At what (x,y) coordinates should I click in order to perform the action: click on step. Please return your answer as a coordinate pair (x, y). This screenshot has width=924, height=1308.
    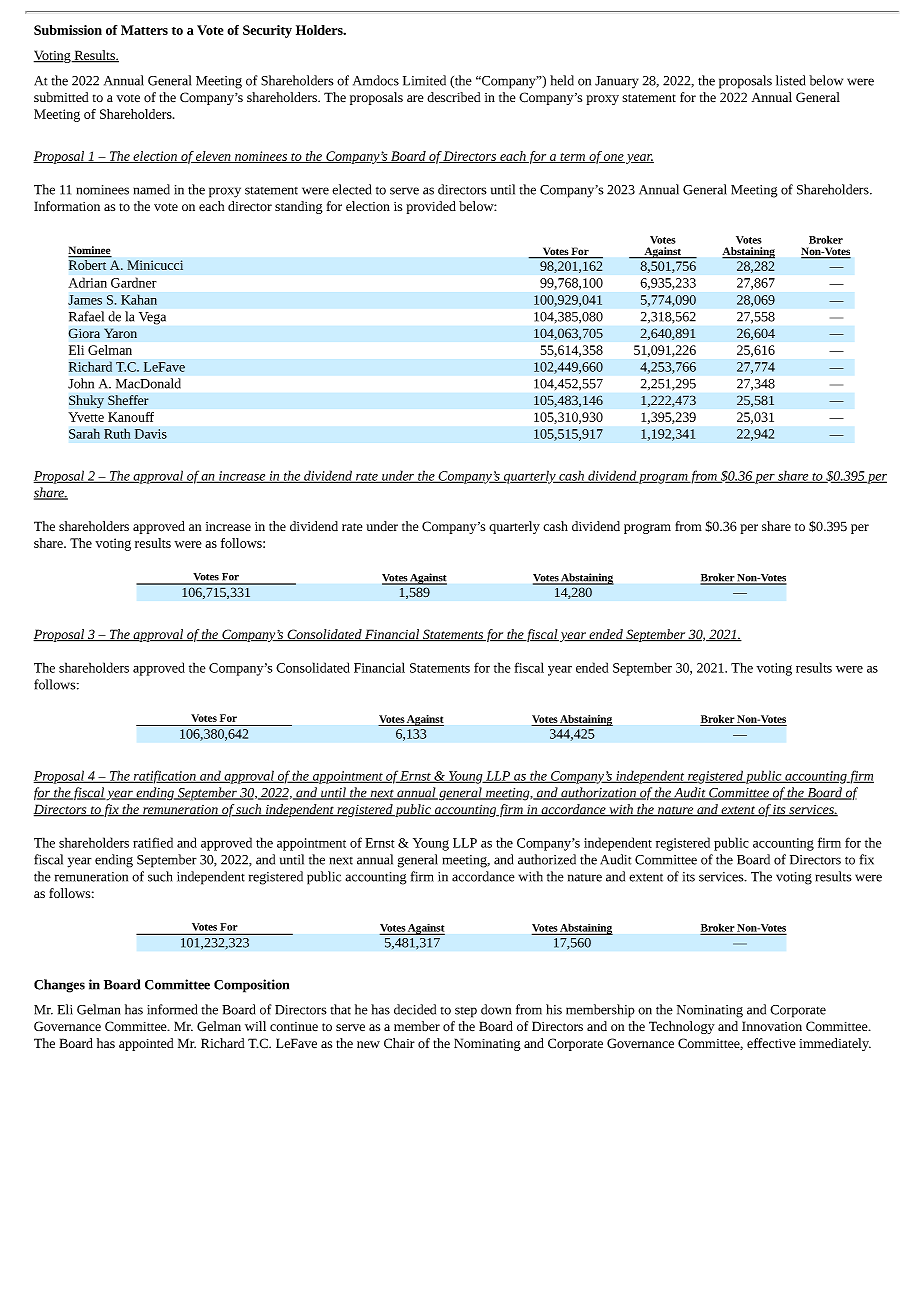
    Looking at the image, I should click on (466, 1012).
